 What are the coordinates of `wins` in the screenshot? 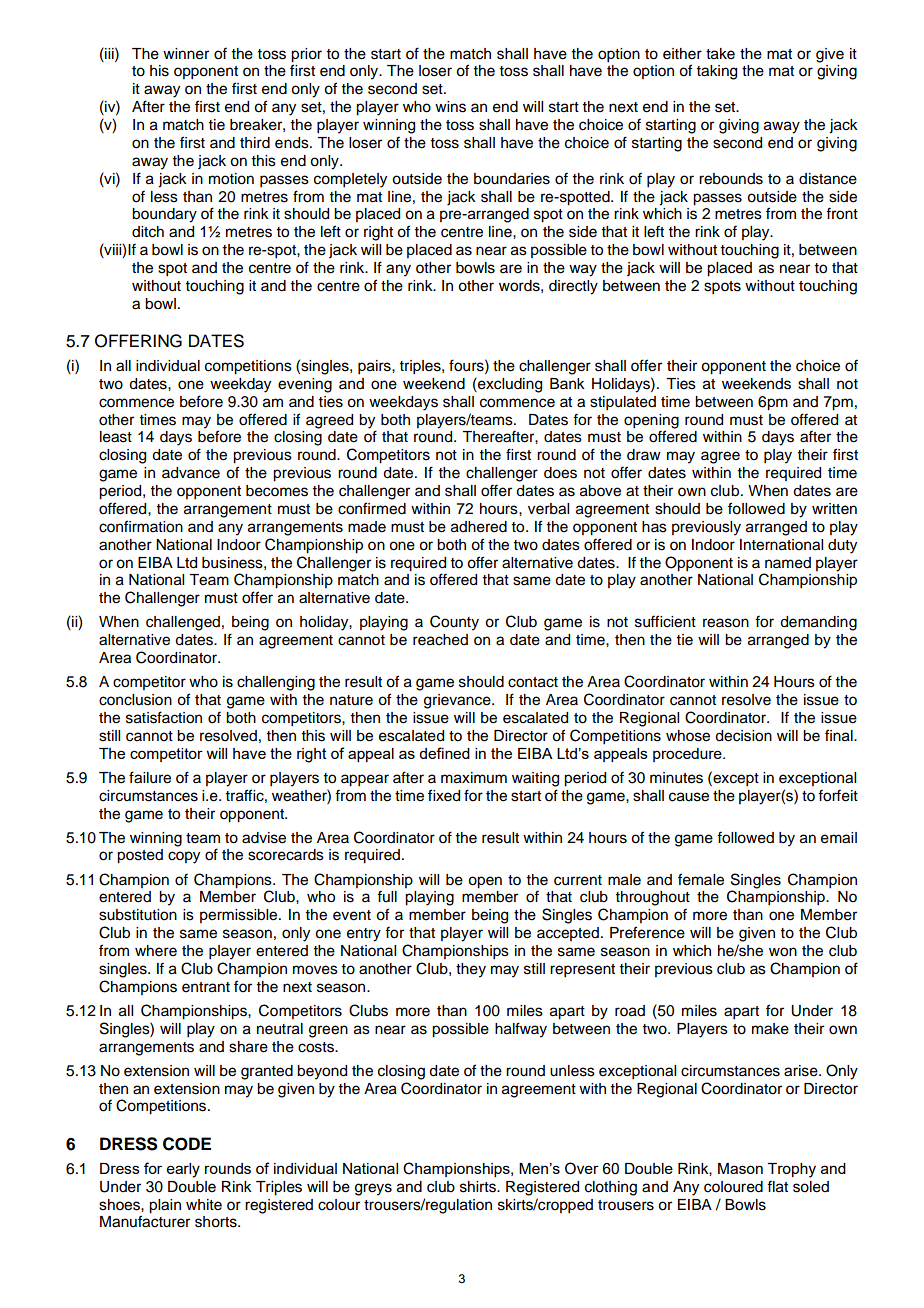 It's located at (450, 107).
